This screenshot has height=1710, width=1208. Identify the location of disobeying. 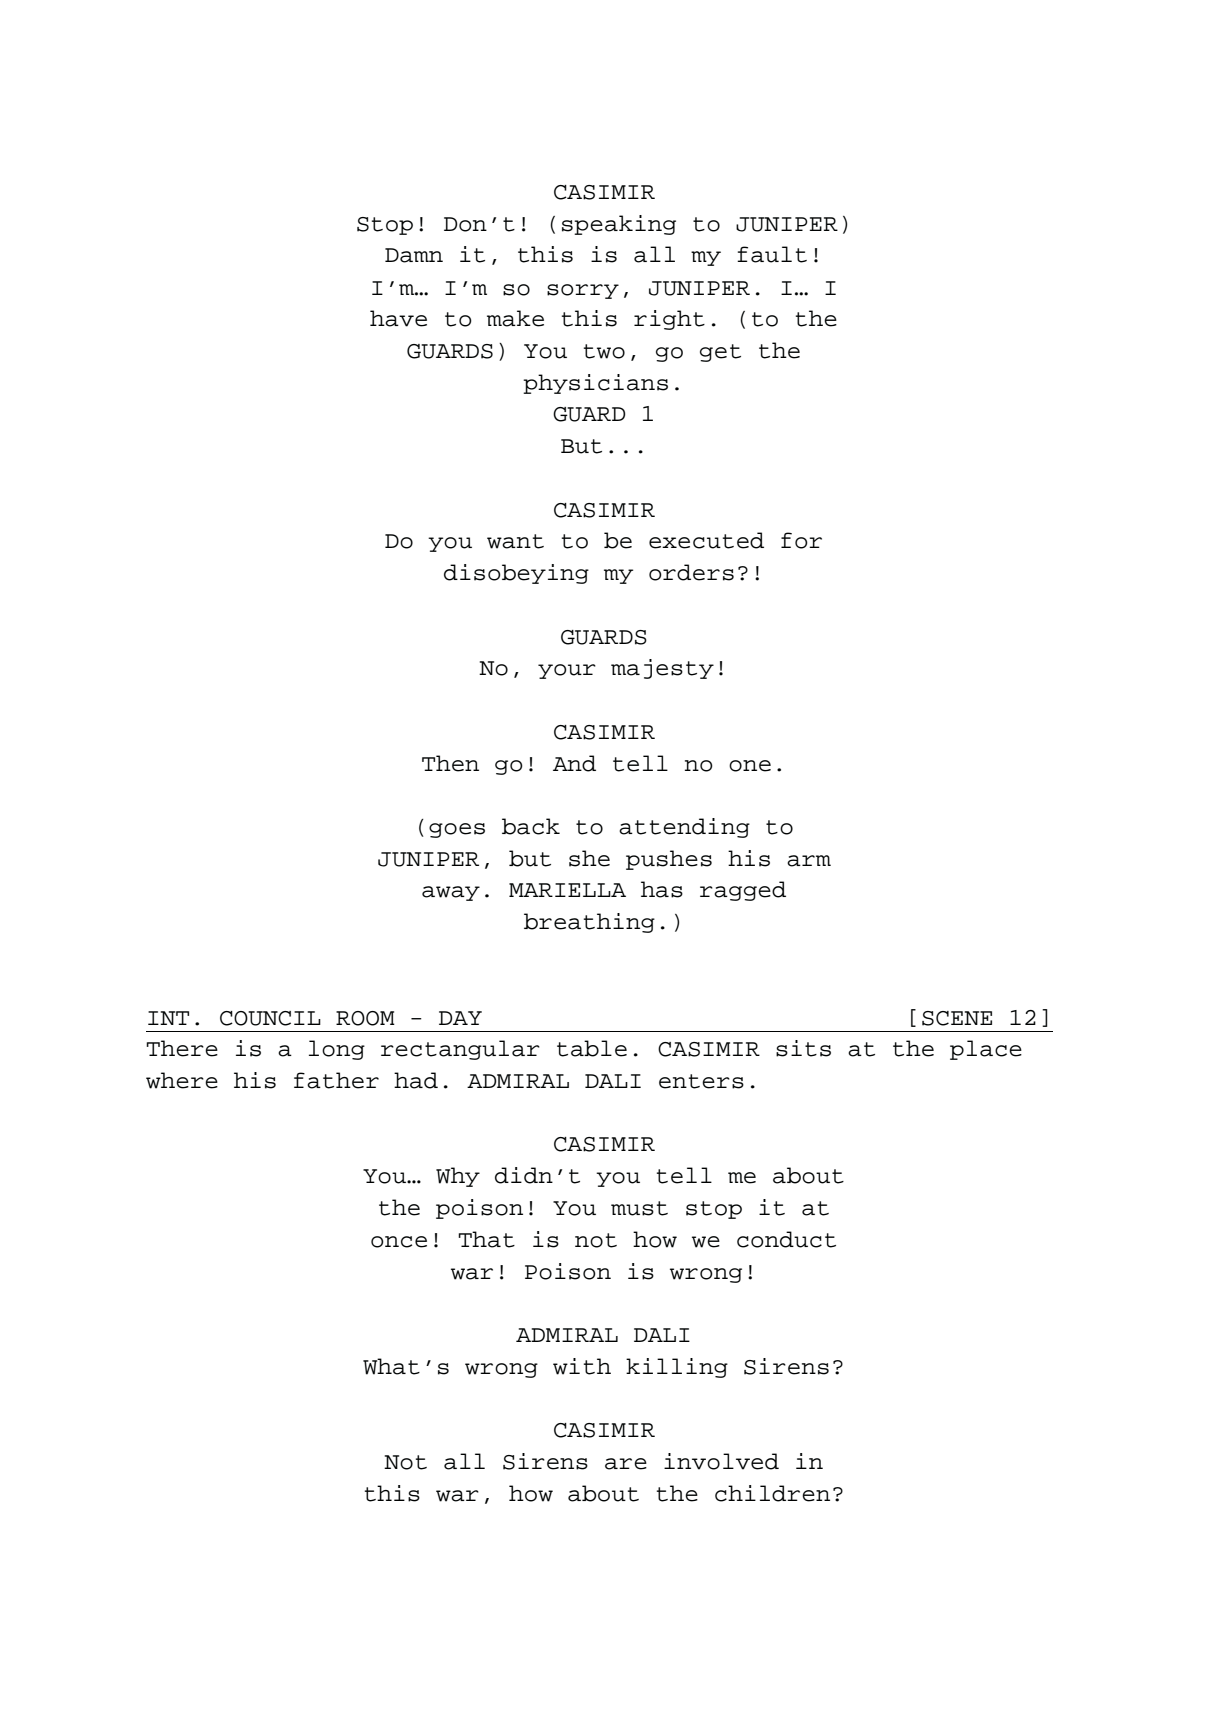
(516, 574).
